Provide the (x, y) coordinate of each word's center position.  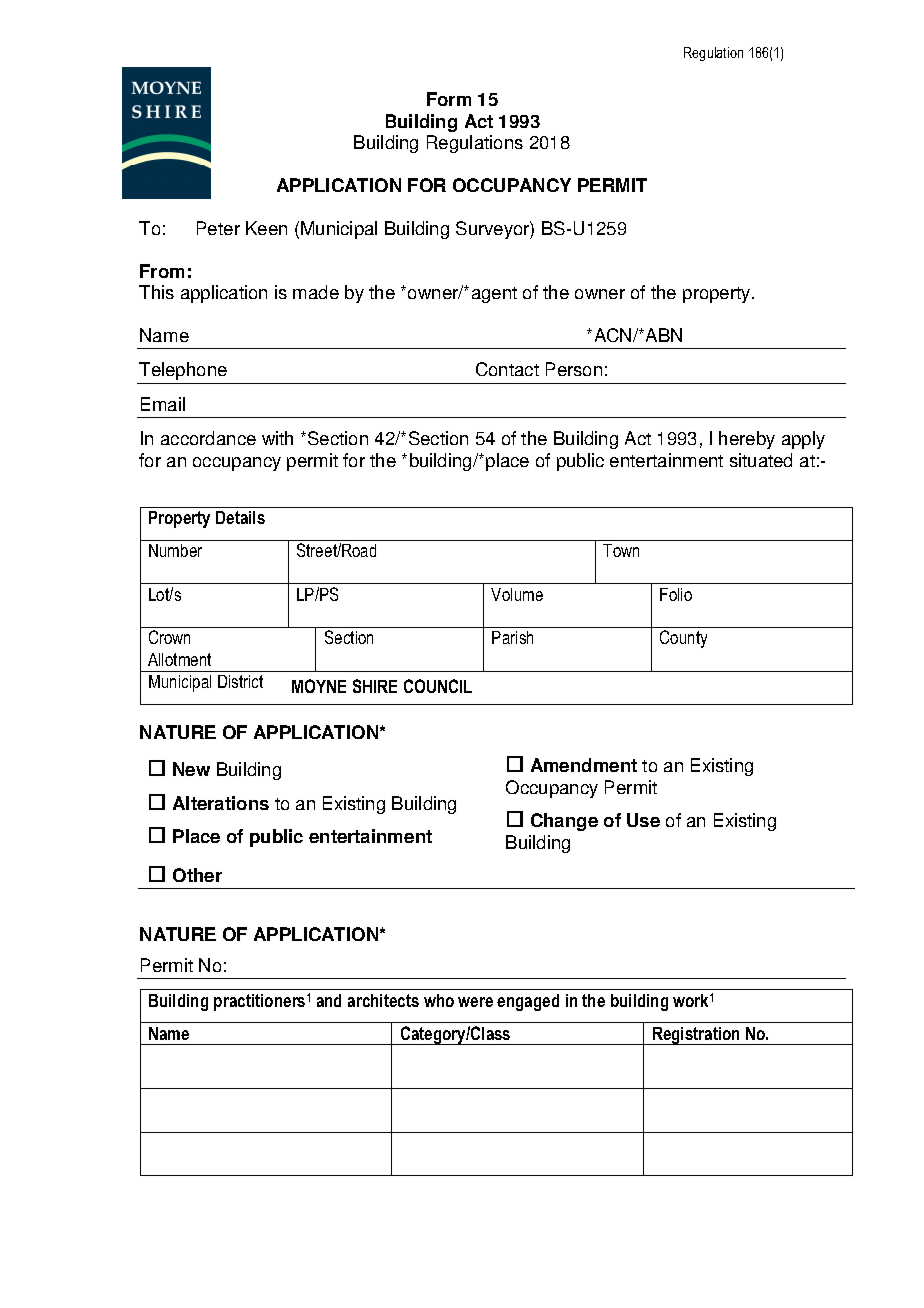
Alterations (221, 803)
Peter (218, 228)
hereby (747, 440)
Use (643, 820)
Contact (507, 369)
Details (240, 517)
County (683, 639)
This (156, 292)
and (329, 1000)
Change (564, 822)
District (240, 681)
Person (574, 369)
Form (449, 99)
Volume (517, 594)
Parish (512, 637)
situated (761, 460)
